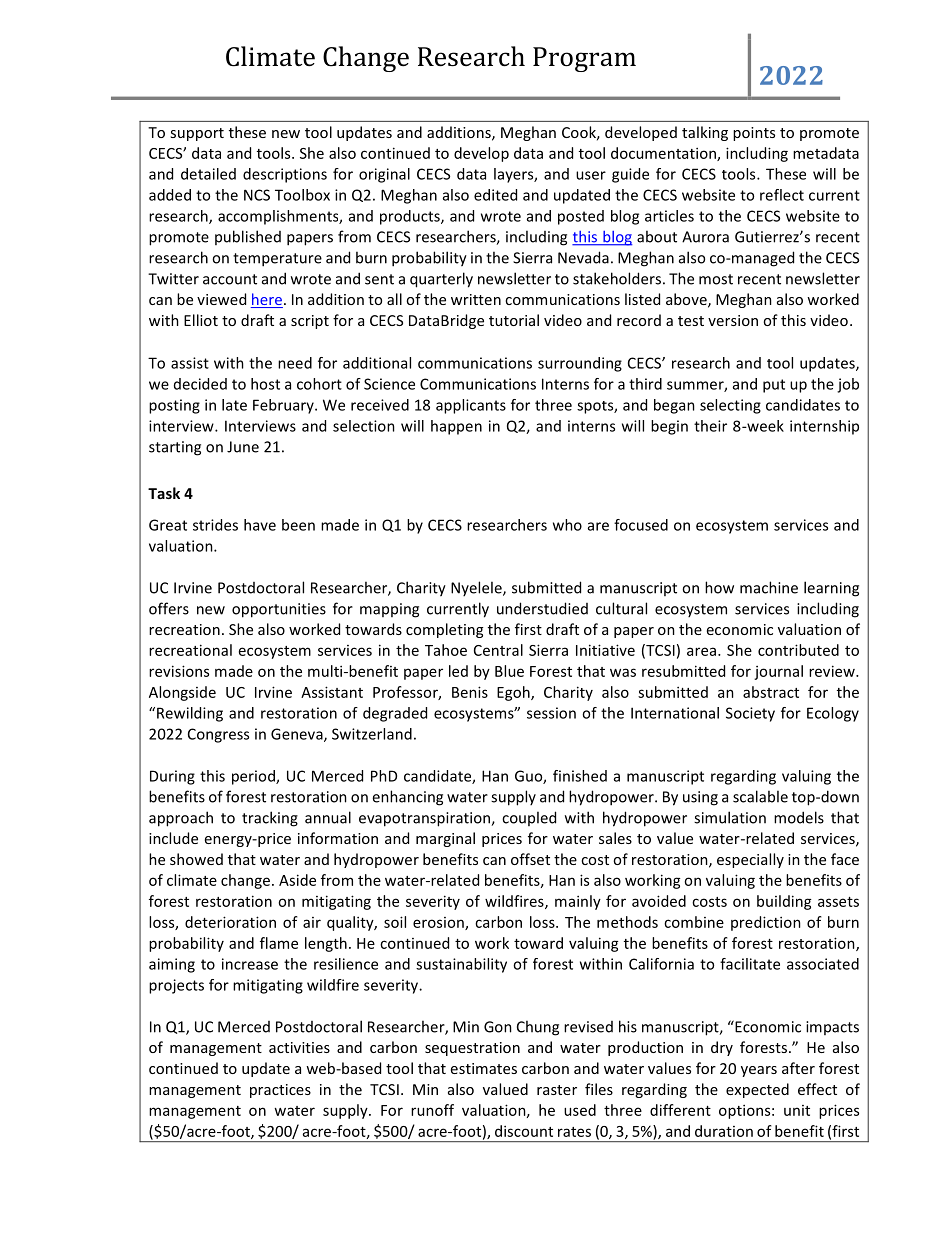  Describe the element at coordinates (710, 426) in the image. I see `their` at that location.
